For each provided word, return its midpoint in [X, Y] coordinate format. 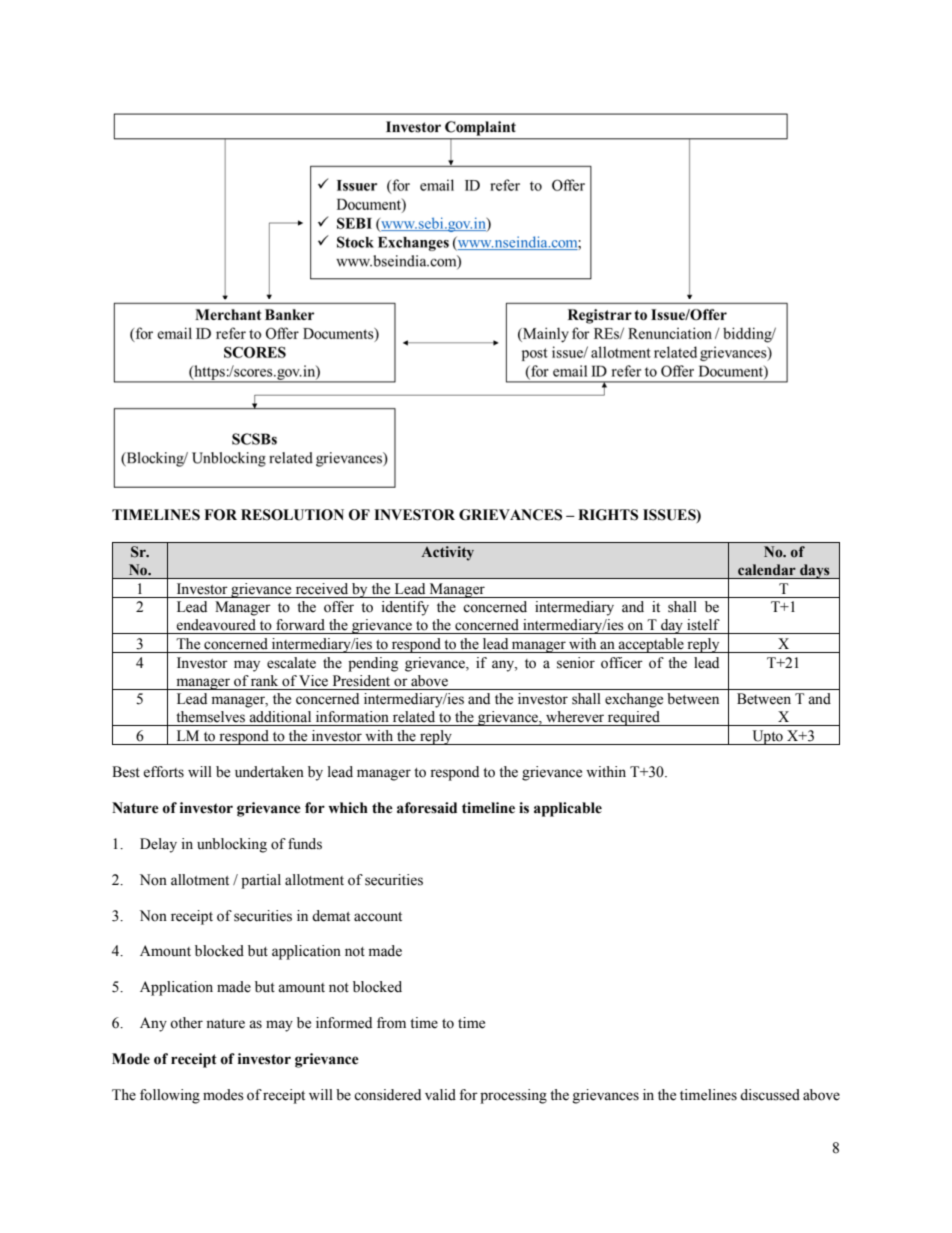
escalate [291, 663]
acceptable [651, 645]
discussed [770, 1095]
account [378, 917]
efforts [163, 772]
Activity [447, 553]
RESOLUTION [292, 515]
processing [513, 1096]
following [170, 1096]
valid [440, 1095]
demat [331, 916]
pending [373, 664]
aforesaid [427, 808]
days [815, 571]
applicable [568, 809]
